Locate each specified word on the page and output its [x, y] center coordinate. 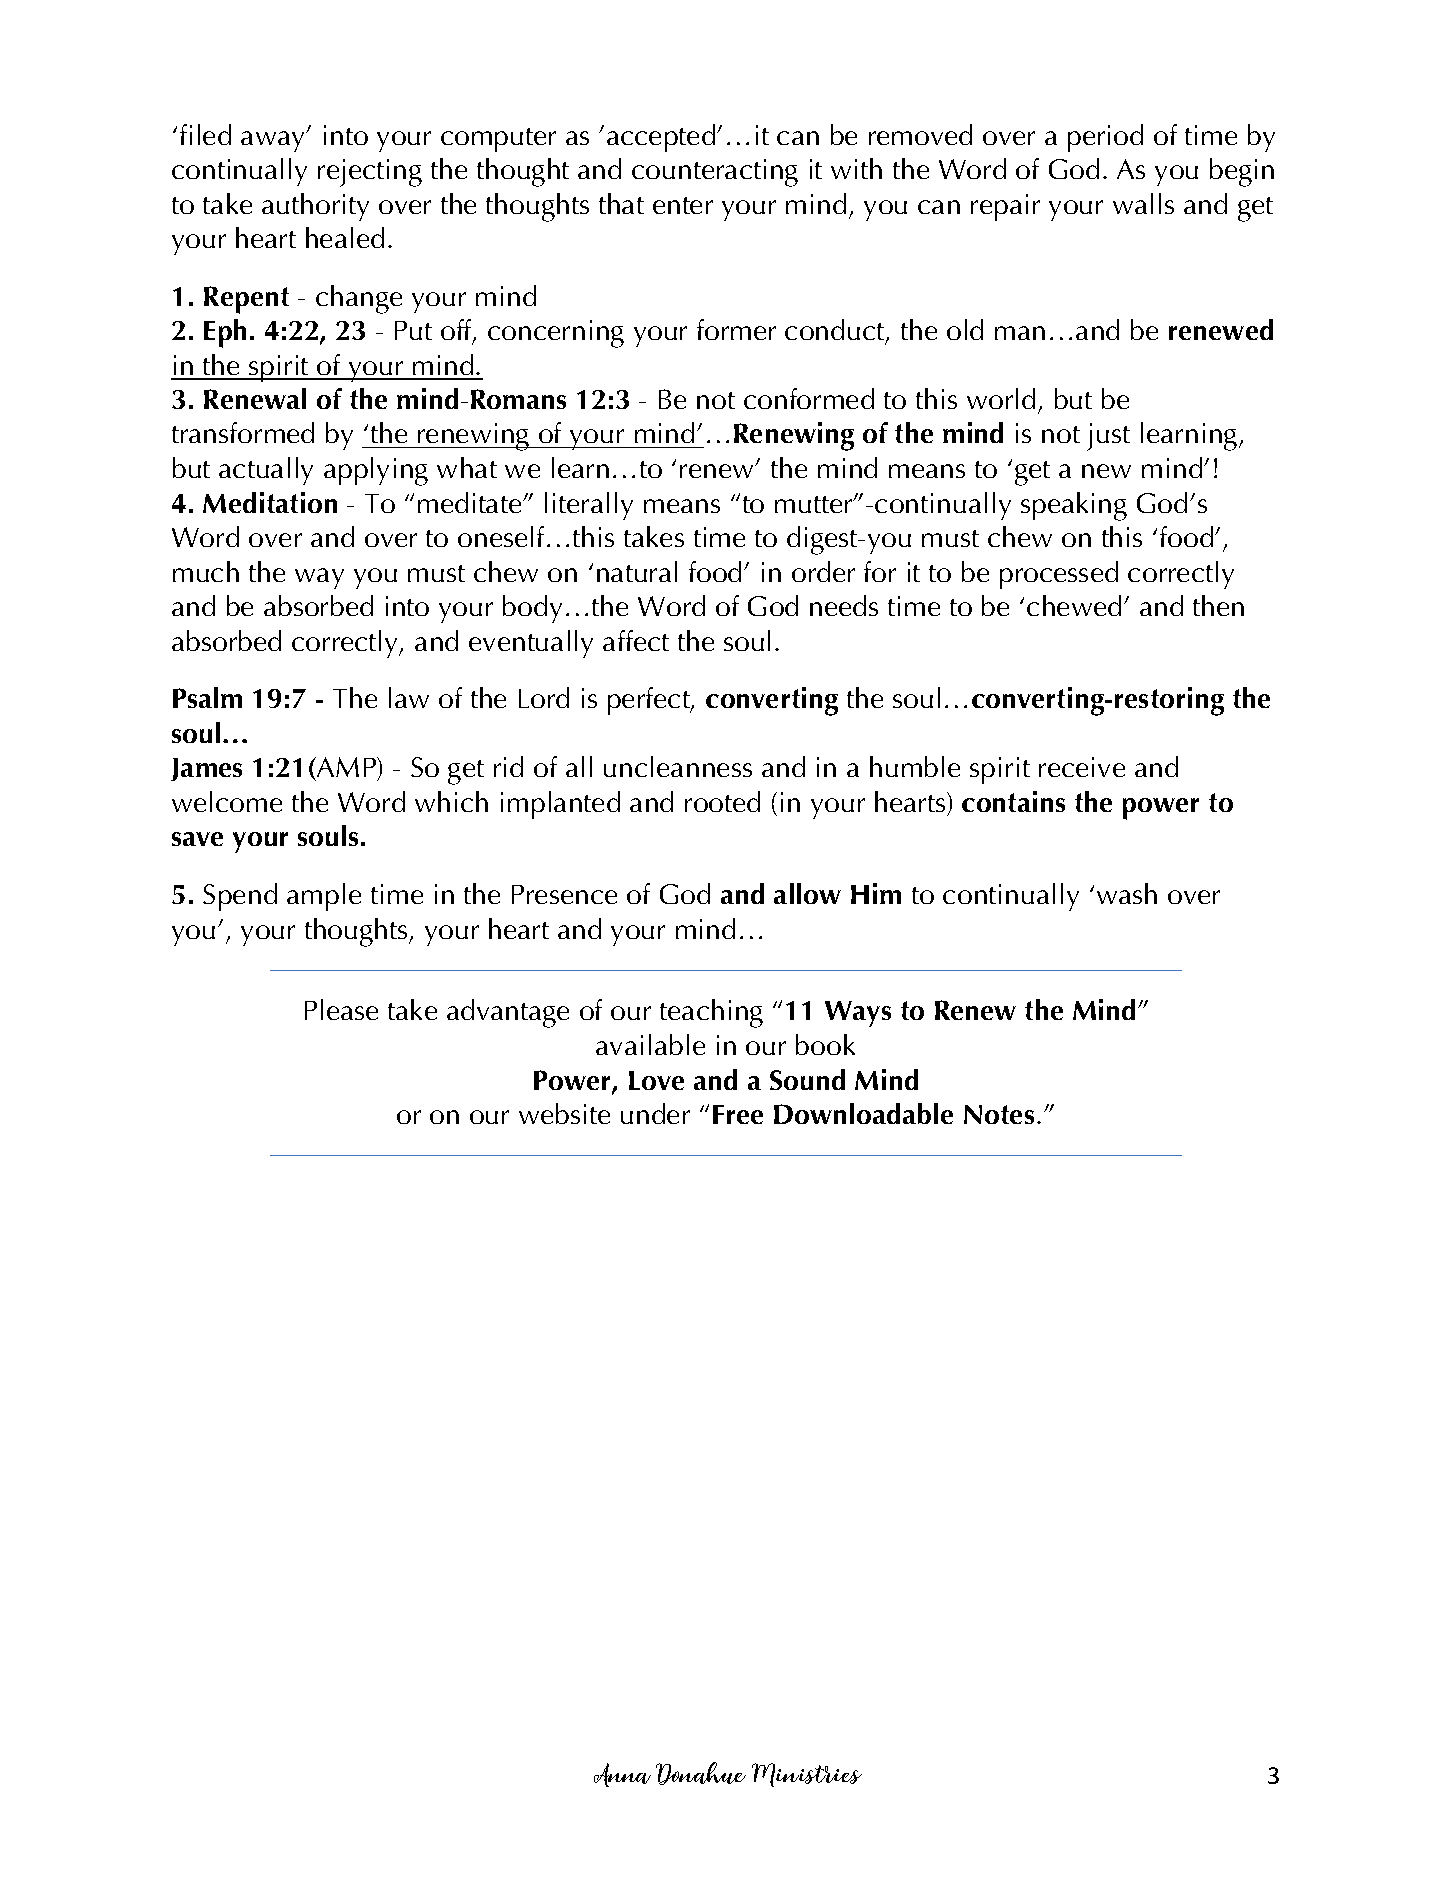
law [409, 697]
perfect [650, 701]
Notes [999, 1114]
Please [341, 1009]
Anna [622, 1775]
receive [1082, 767]
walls [1143, 203]
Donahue [701, 1773]
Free [738, 1114]
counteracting [715, 173]
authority [315, 207]
